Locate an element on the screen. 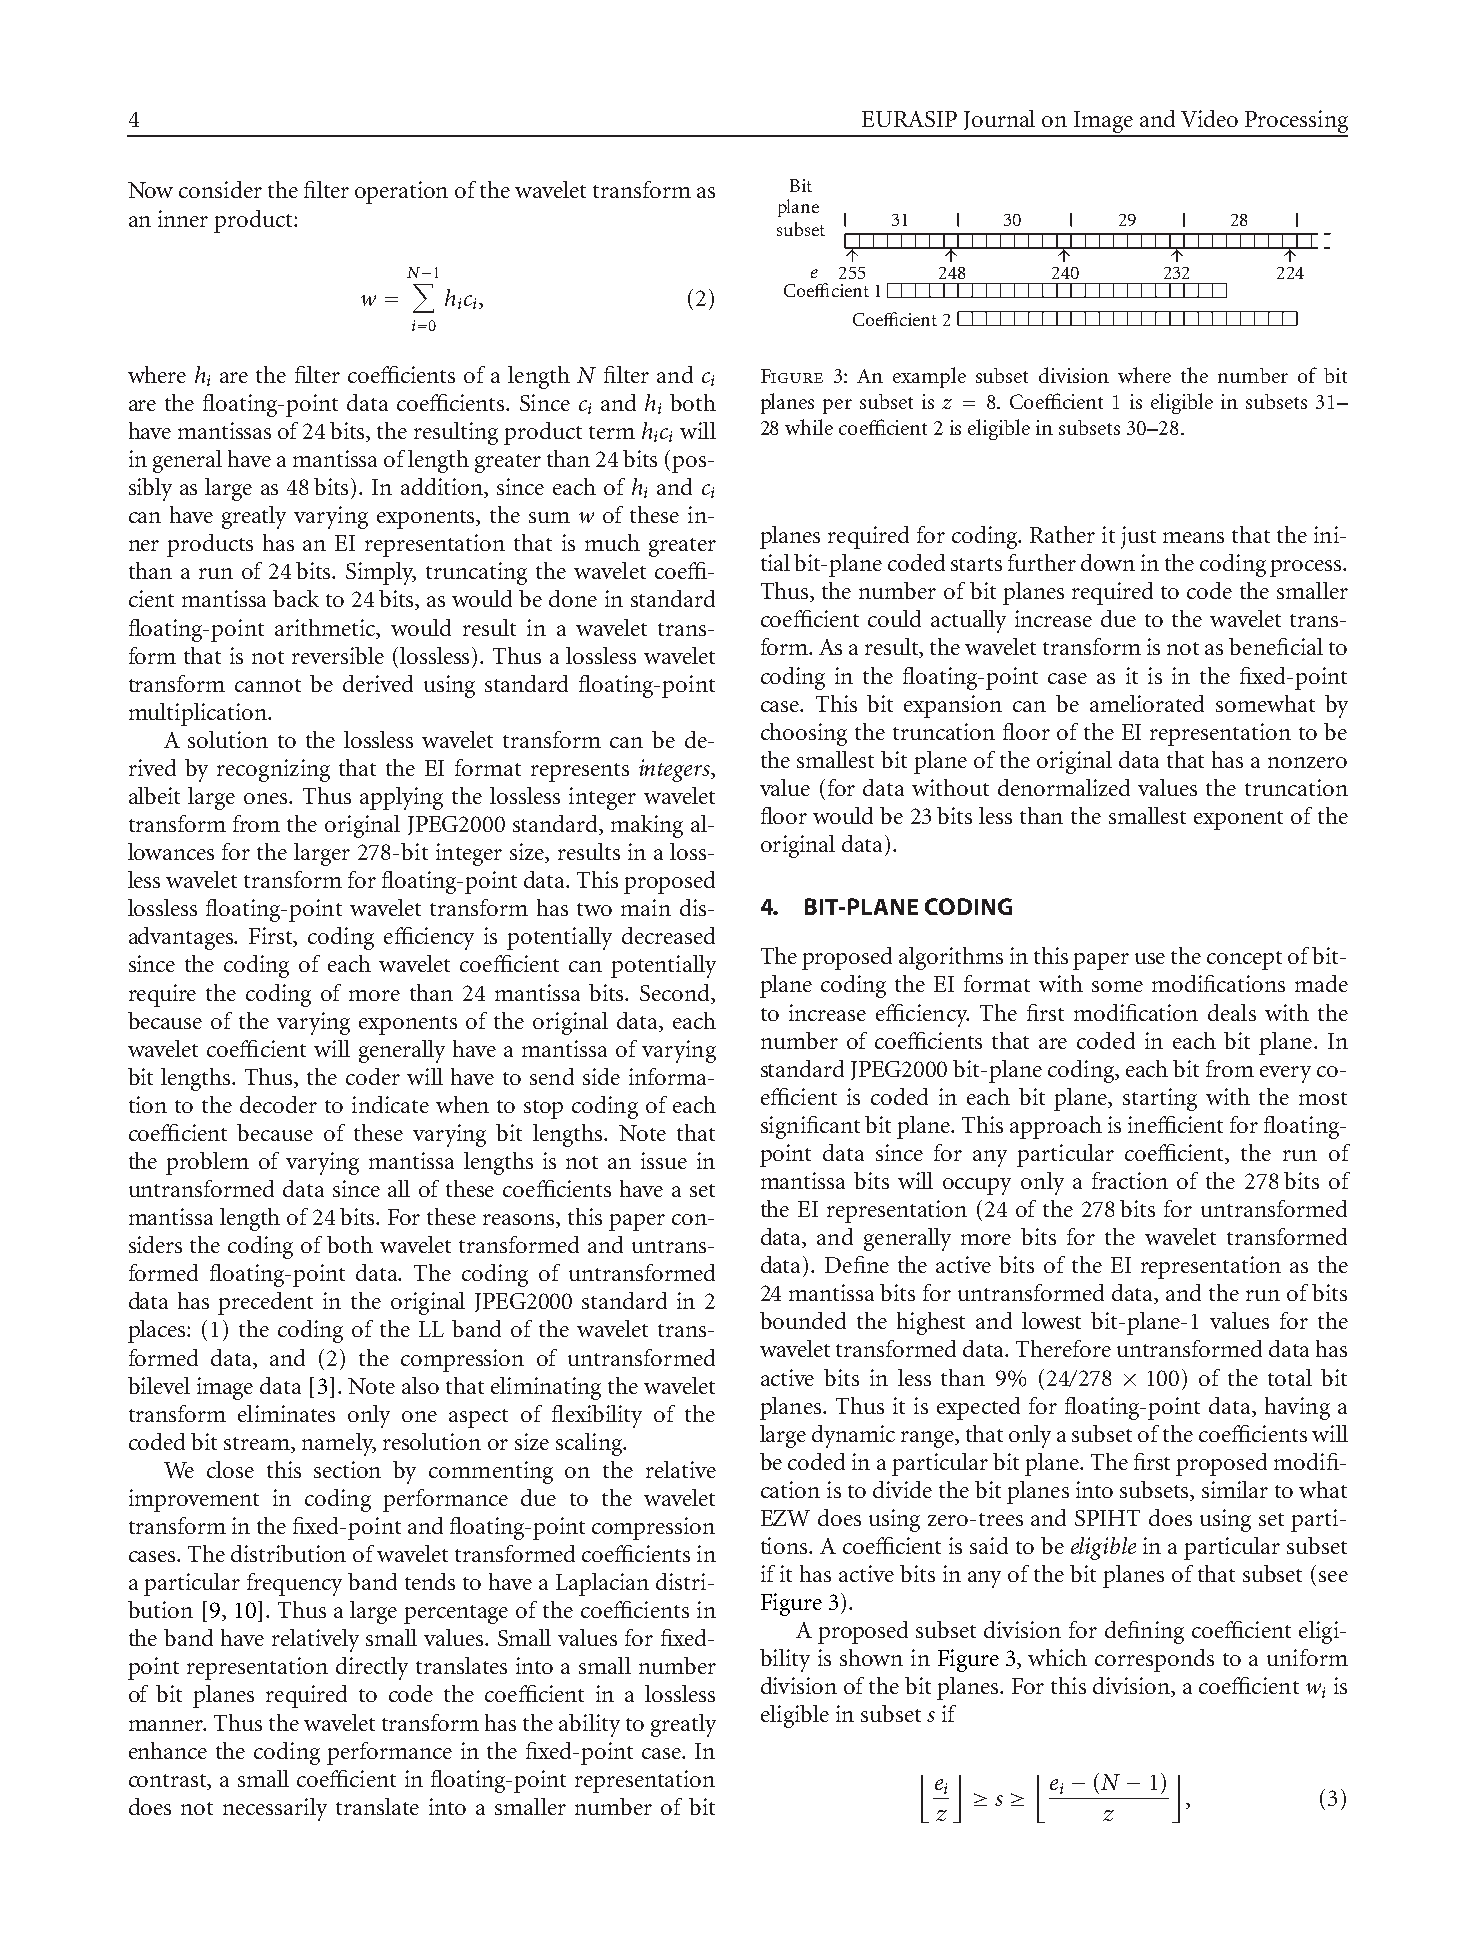  necessarily is located at coordinates (275, 1809).
